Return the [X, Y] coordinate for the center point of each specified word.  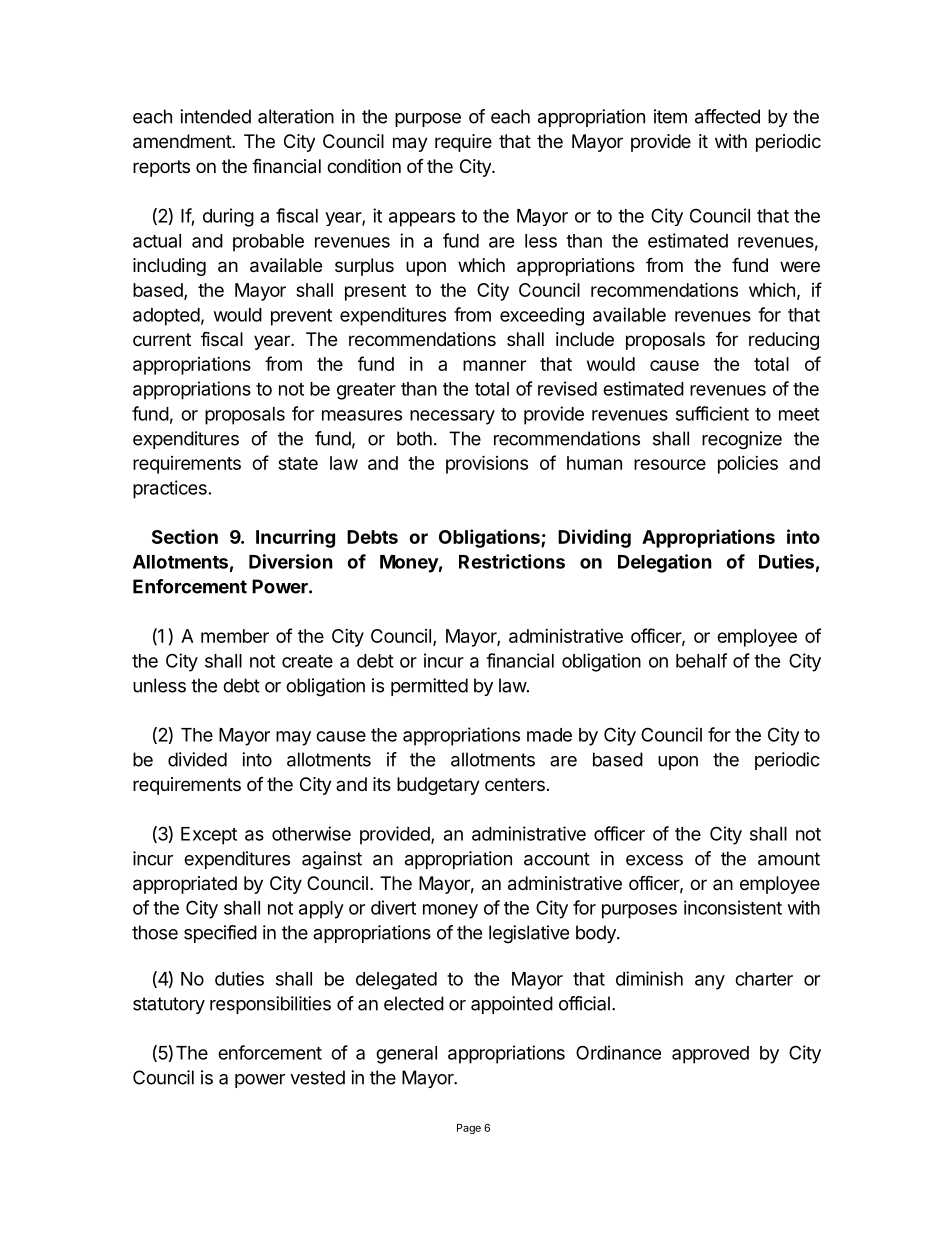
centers [515, 784]
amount [789, 859]
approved [710, 1055]
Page [469, 1129]
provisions [487, 464]
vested [317, 1077]
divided [197, 759]
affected [727, 116]
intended [215, 116]
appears [422, 219]
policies [748, 465]
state [298, 463]
